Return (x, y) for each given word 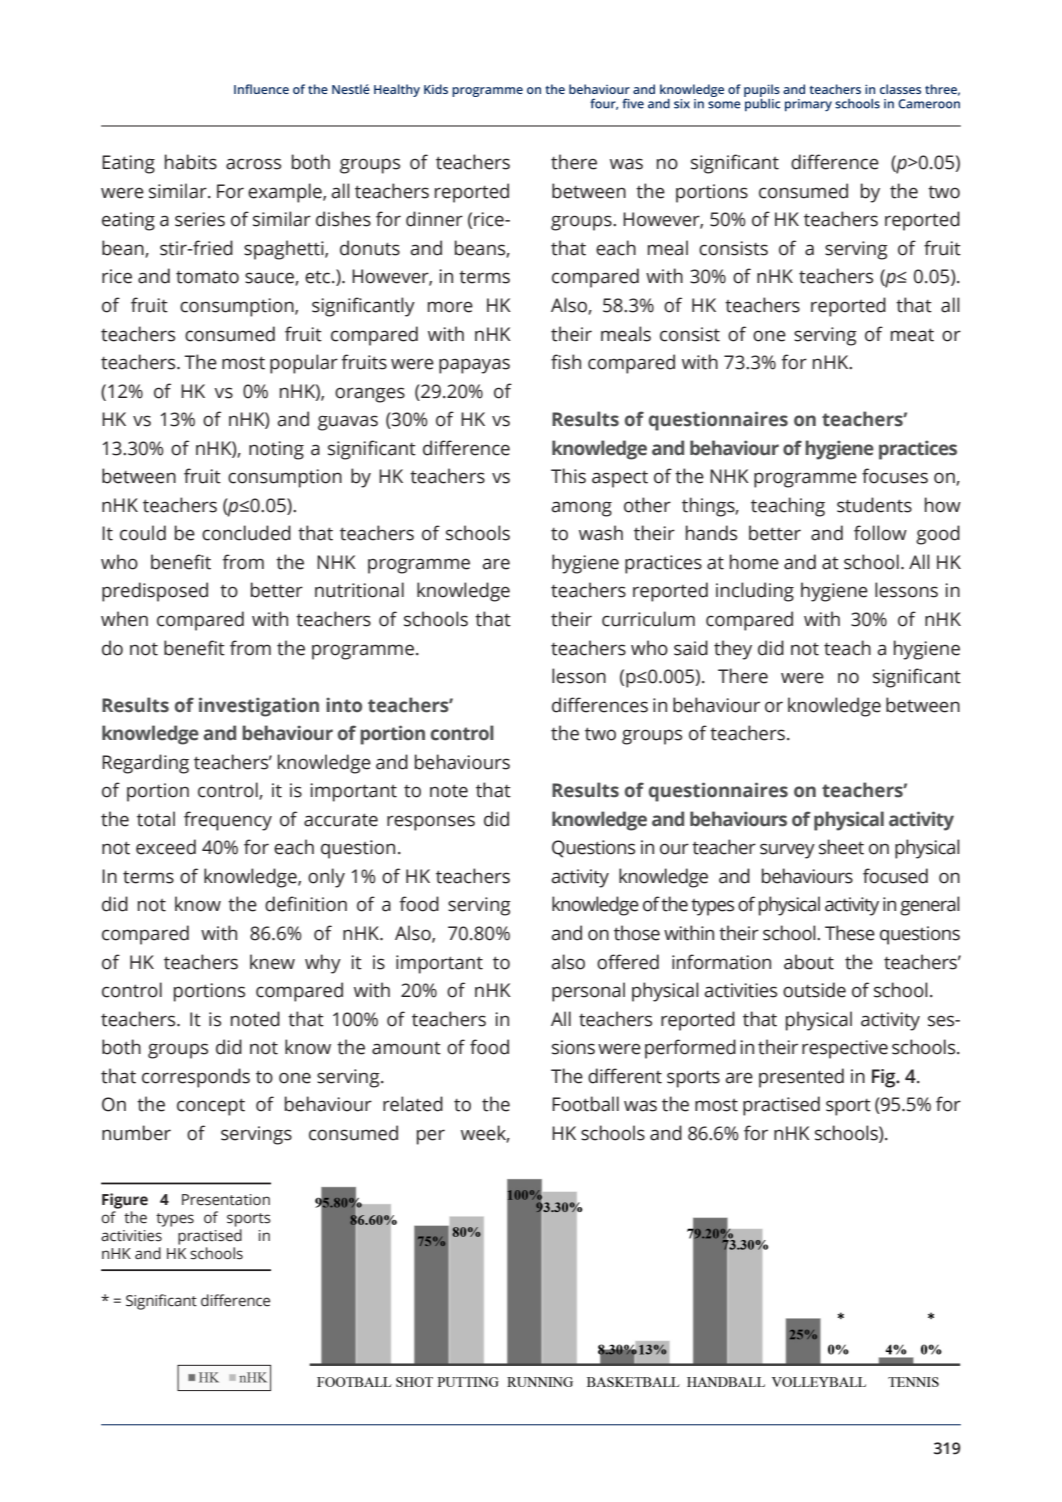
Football (585, 1104)
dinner (434, 219)
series (200, 219)
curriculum (648, 619)
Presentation (226, 1200)
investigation (259, 707)
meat (912, 335)
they (733, 650)
